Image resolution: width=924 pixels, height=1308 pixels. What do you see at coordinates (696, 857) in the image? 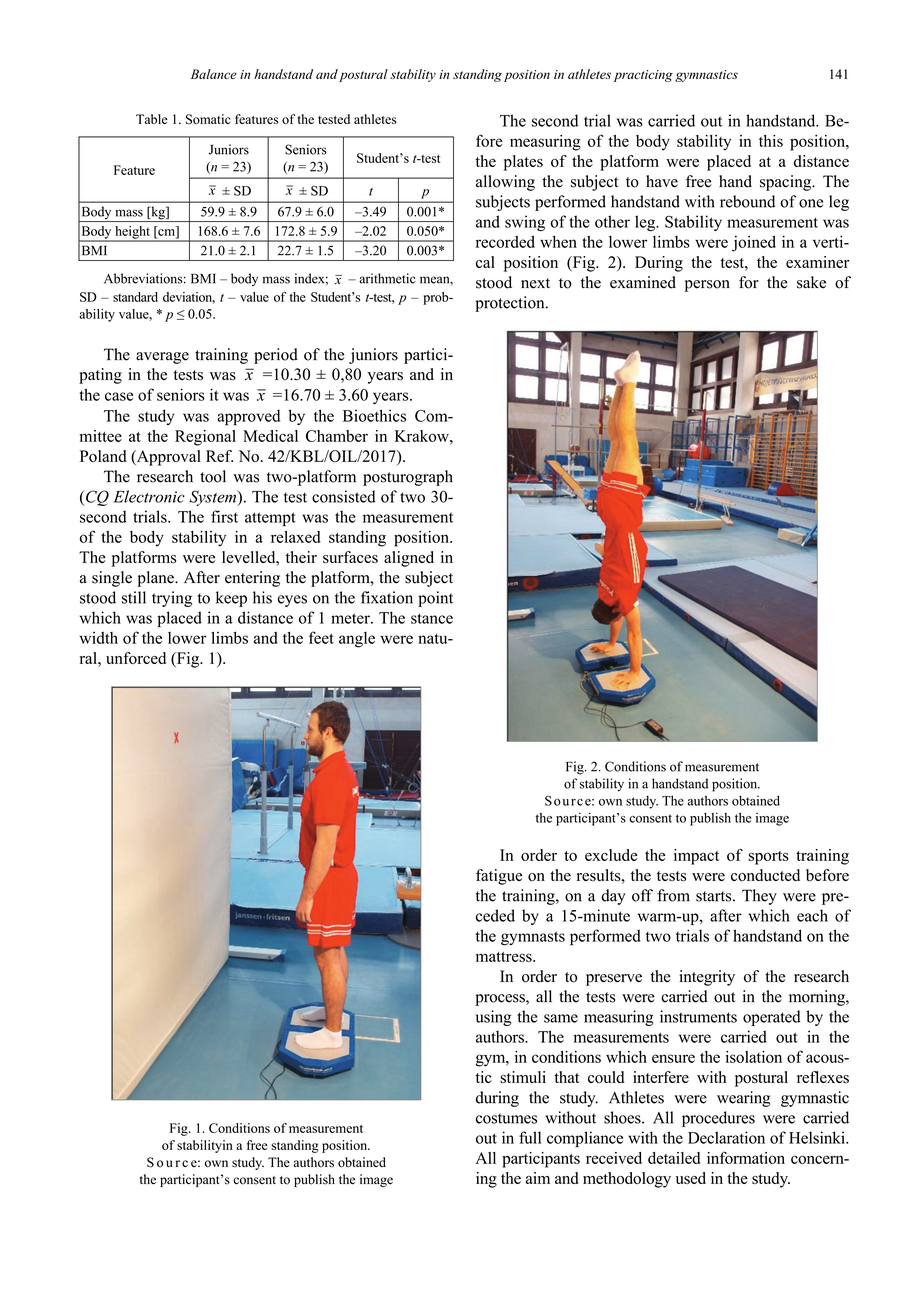
I see `impact` at bounding box center [696, 857].
